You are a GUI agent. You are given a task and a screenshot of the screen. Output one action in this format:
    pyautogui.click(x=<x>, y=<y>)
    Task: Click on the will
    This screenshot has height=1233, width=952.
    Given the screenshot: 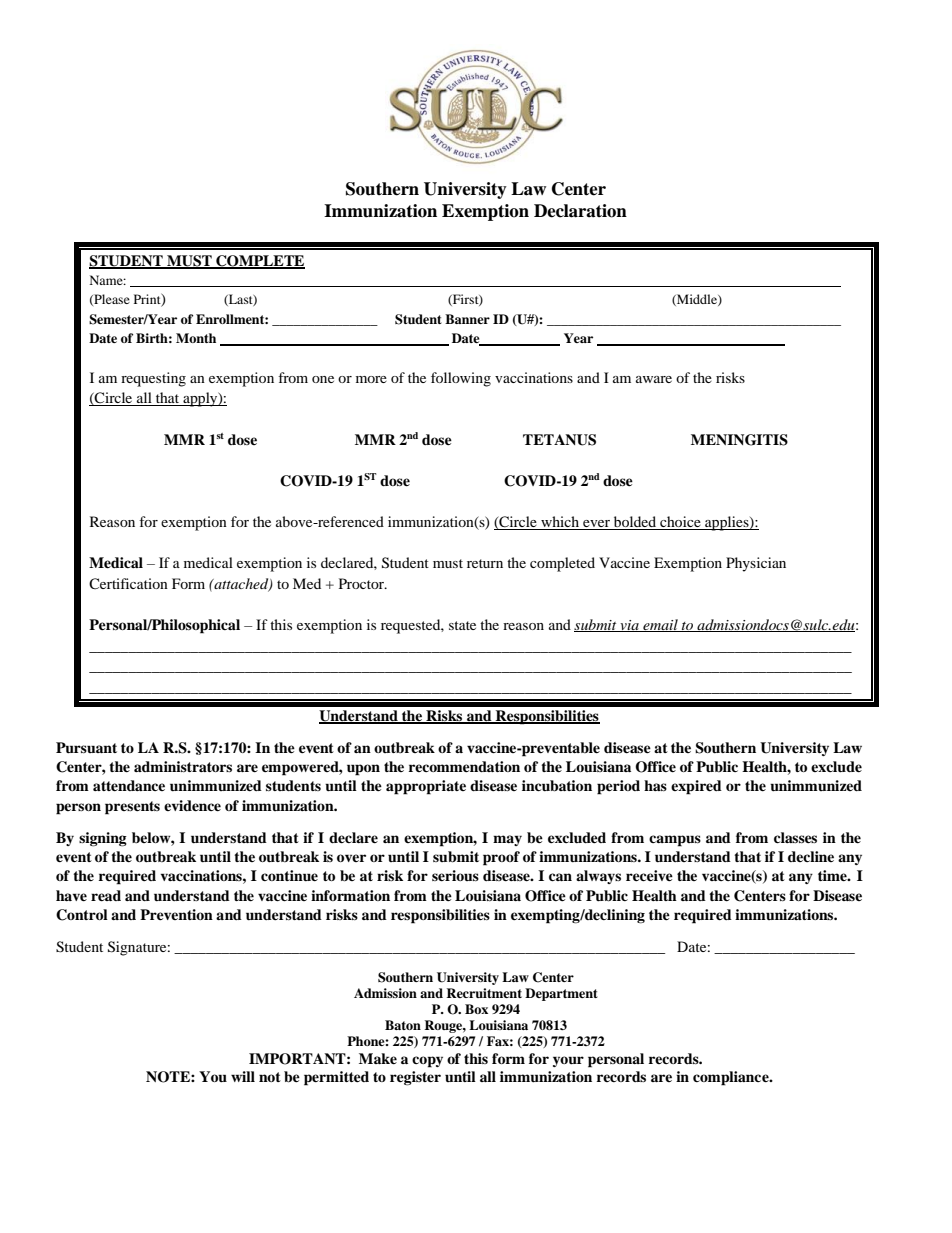 What is the action you would take?
    pyautogui.click(x=243, y=1076)
